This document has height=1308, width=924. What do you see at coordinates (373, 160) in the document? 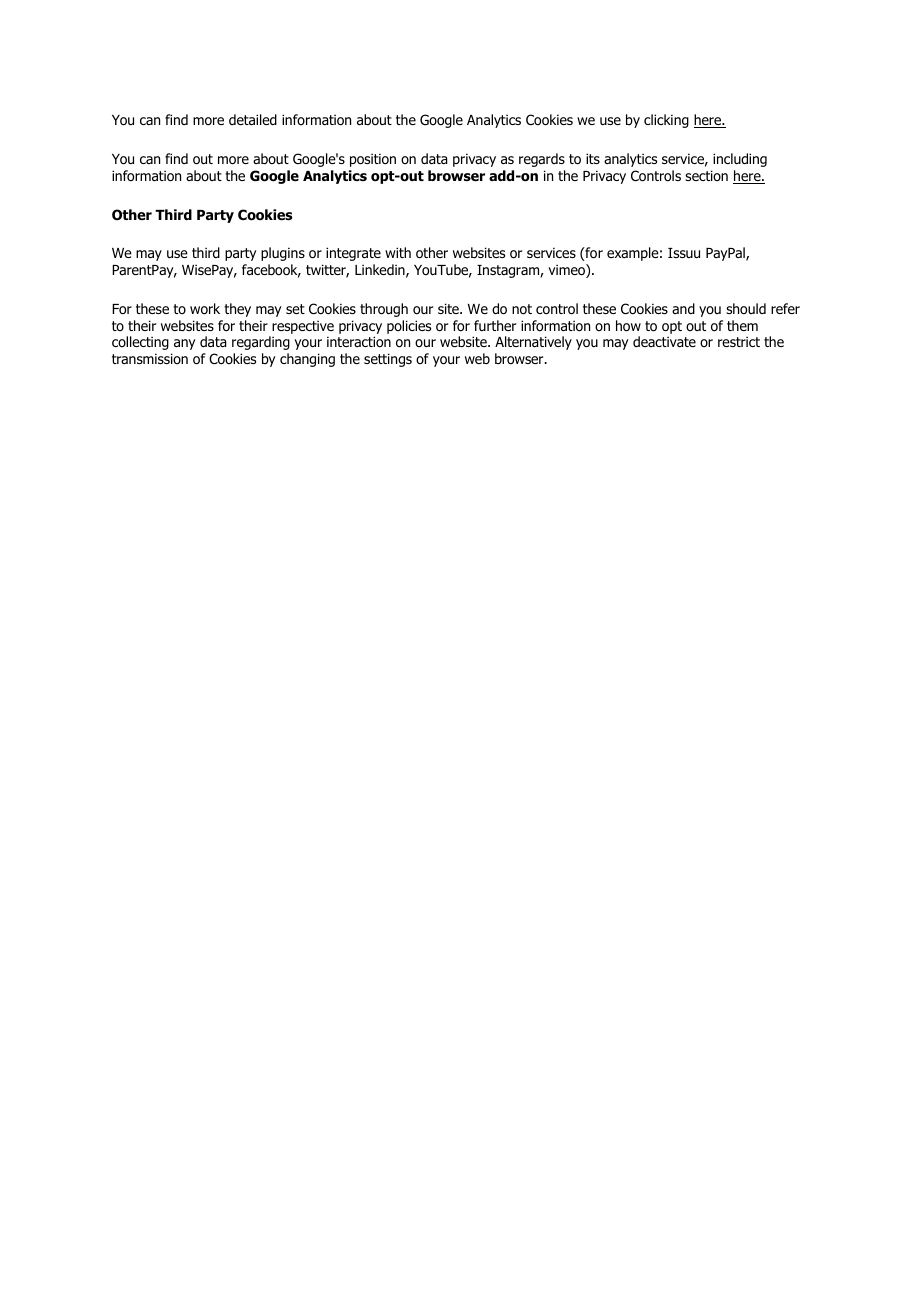
I see `position` at bounding box center [373, 160].
